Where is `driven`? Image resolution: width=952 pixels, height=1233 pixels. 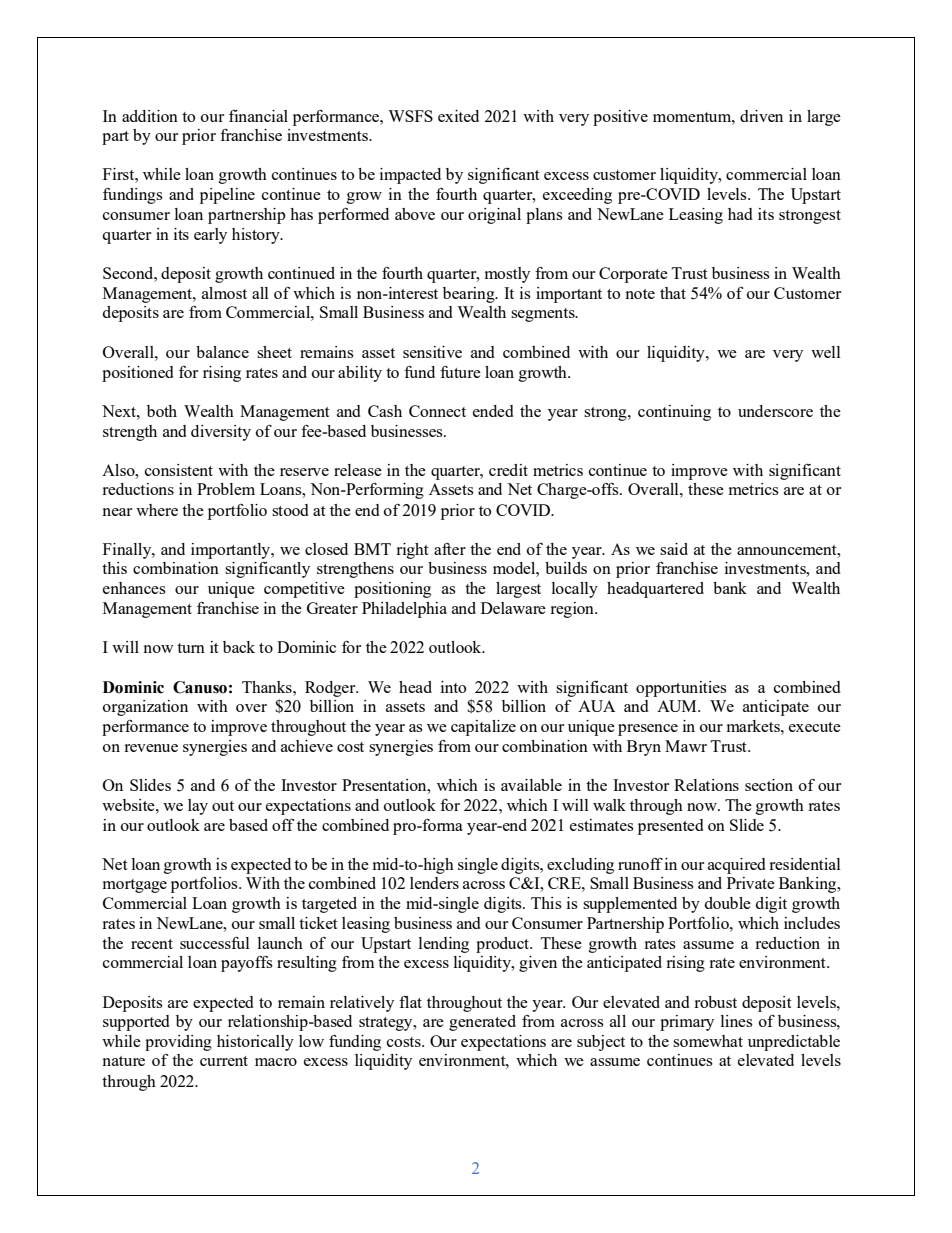
driven is located at coordinates (761, 116).
